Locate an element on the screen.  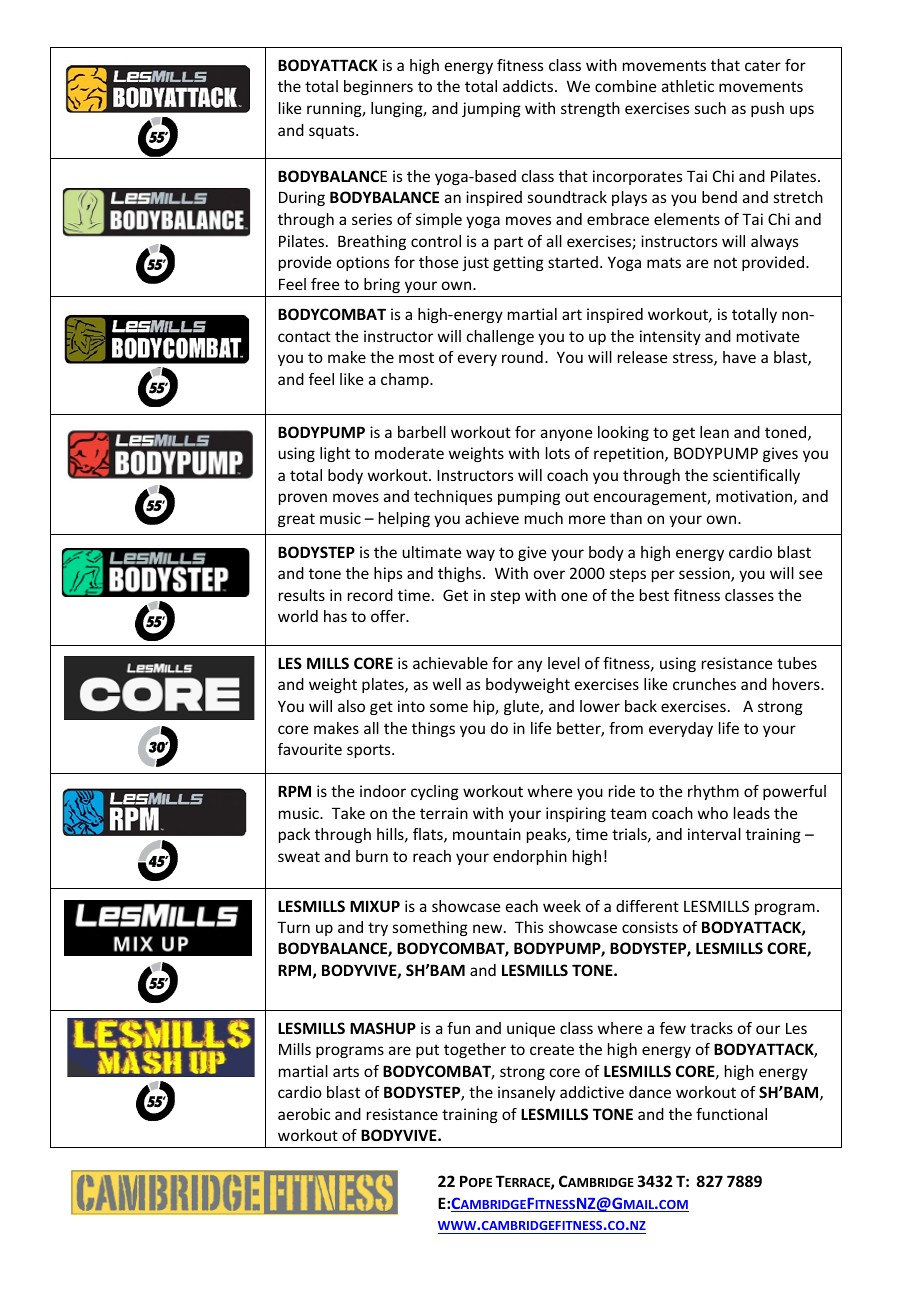
much is located at coordinates (544, 518).
